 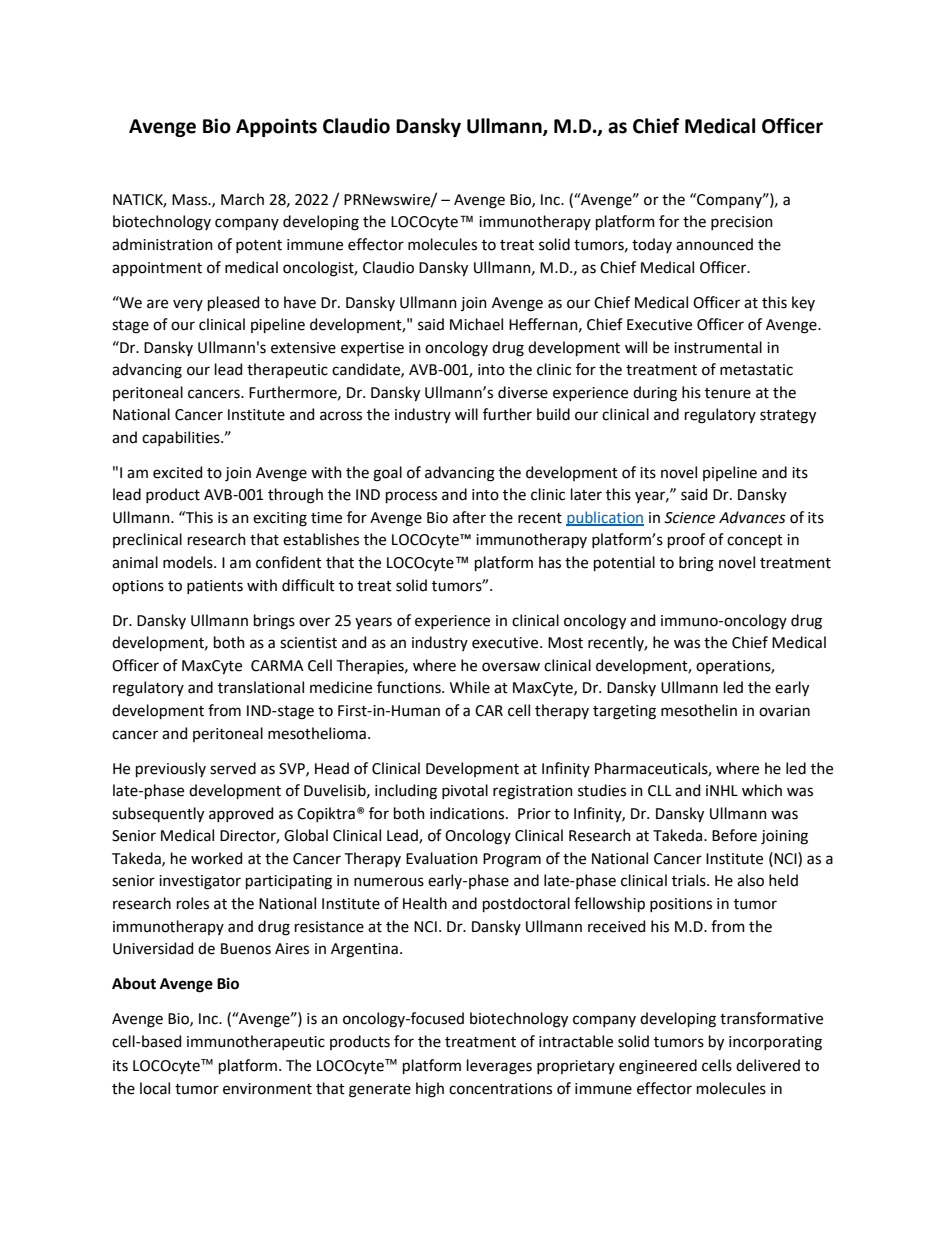 I want to click on leverages, so click(x=499, y=1067).
